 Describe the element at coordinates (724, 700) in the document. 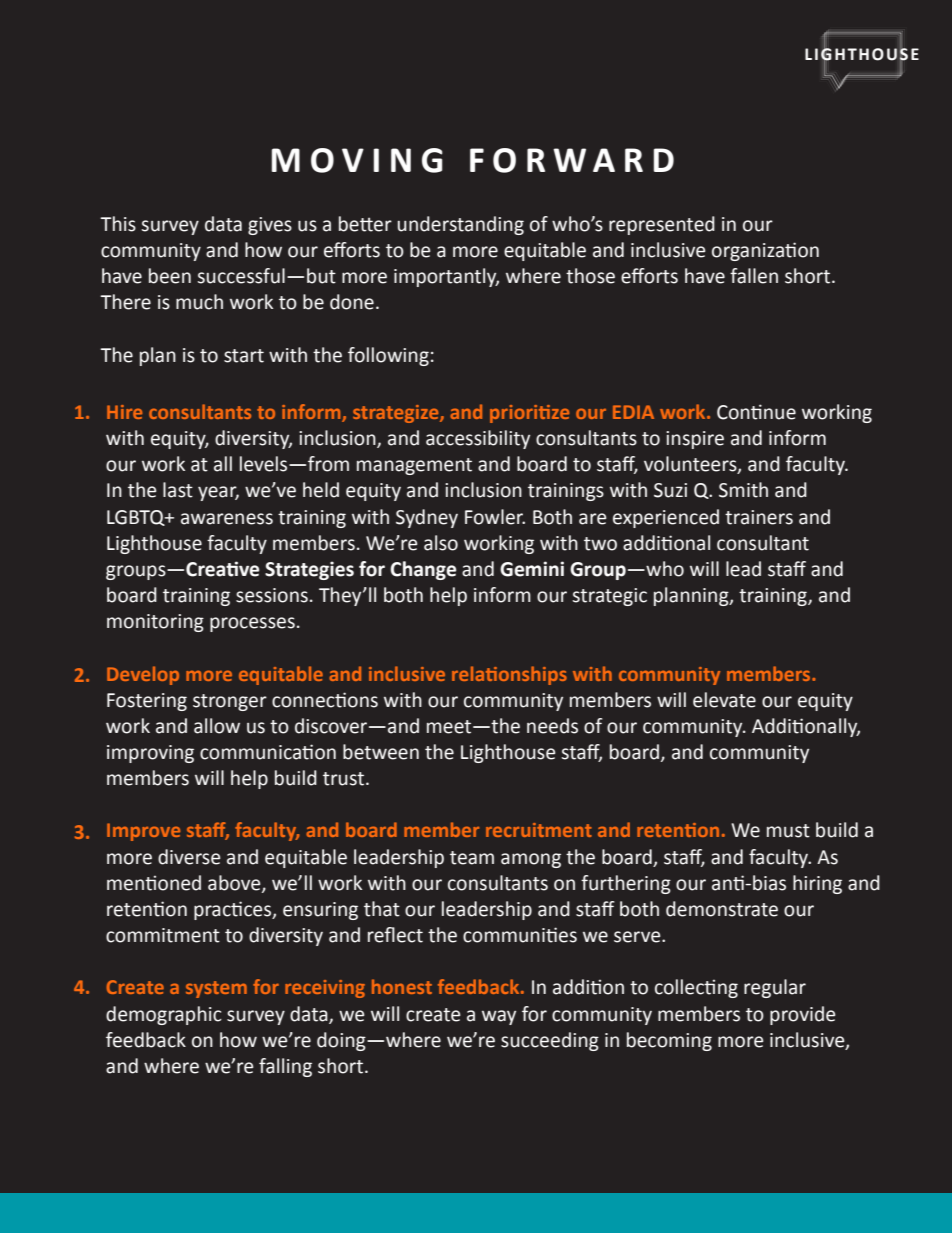

I see `elevate` at that location.
